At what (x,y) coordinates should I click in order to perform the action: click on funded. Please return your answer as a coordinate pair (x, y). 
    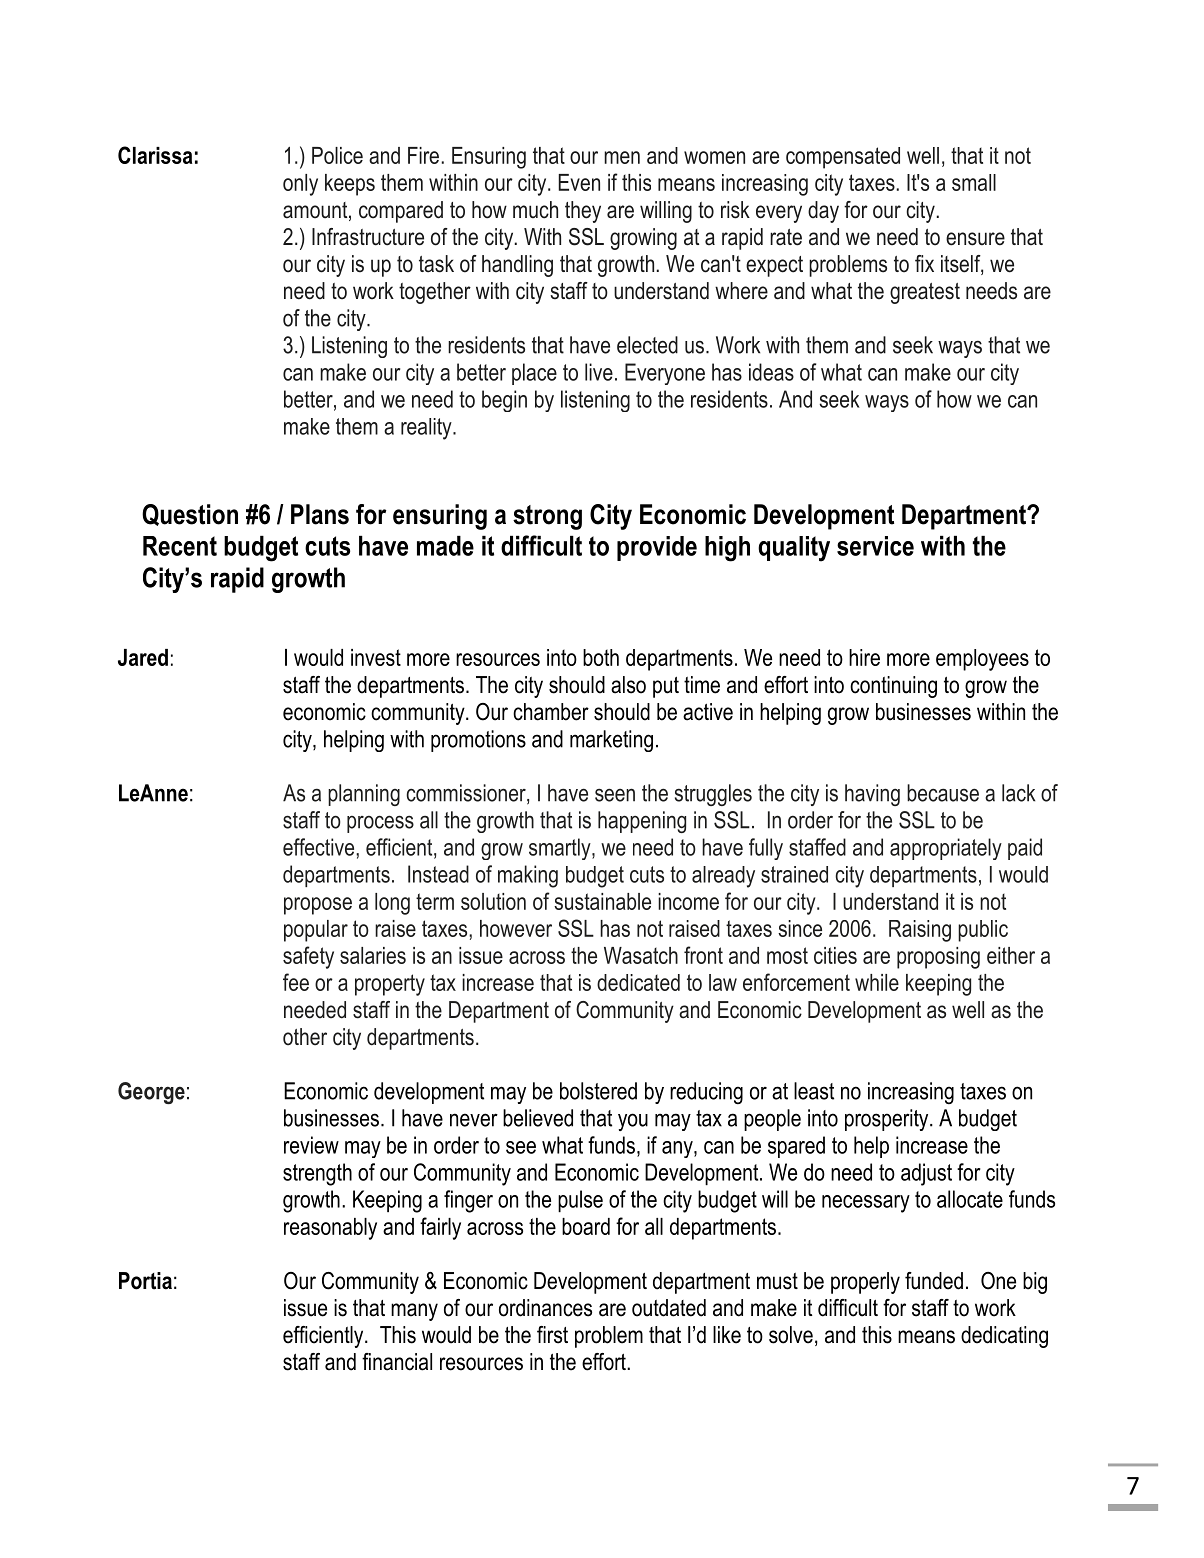
    Looking at the image, I should click on (934, 1281).
